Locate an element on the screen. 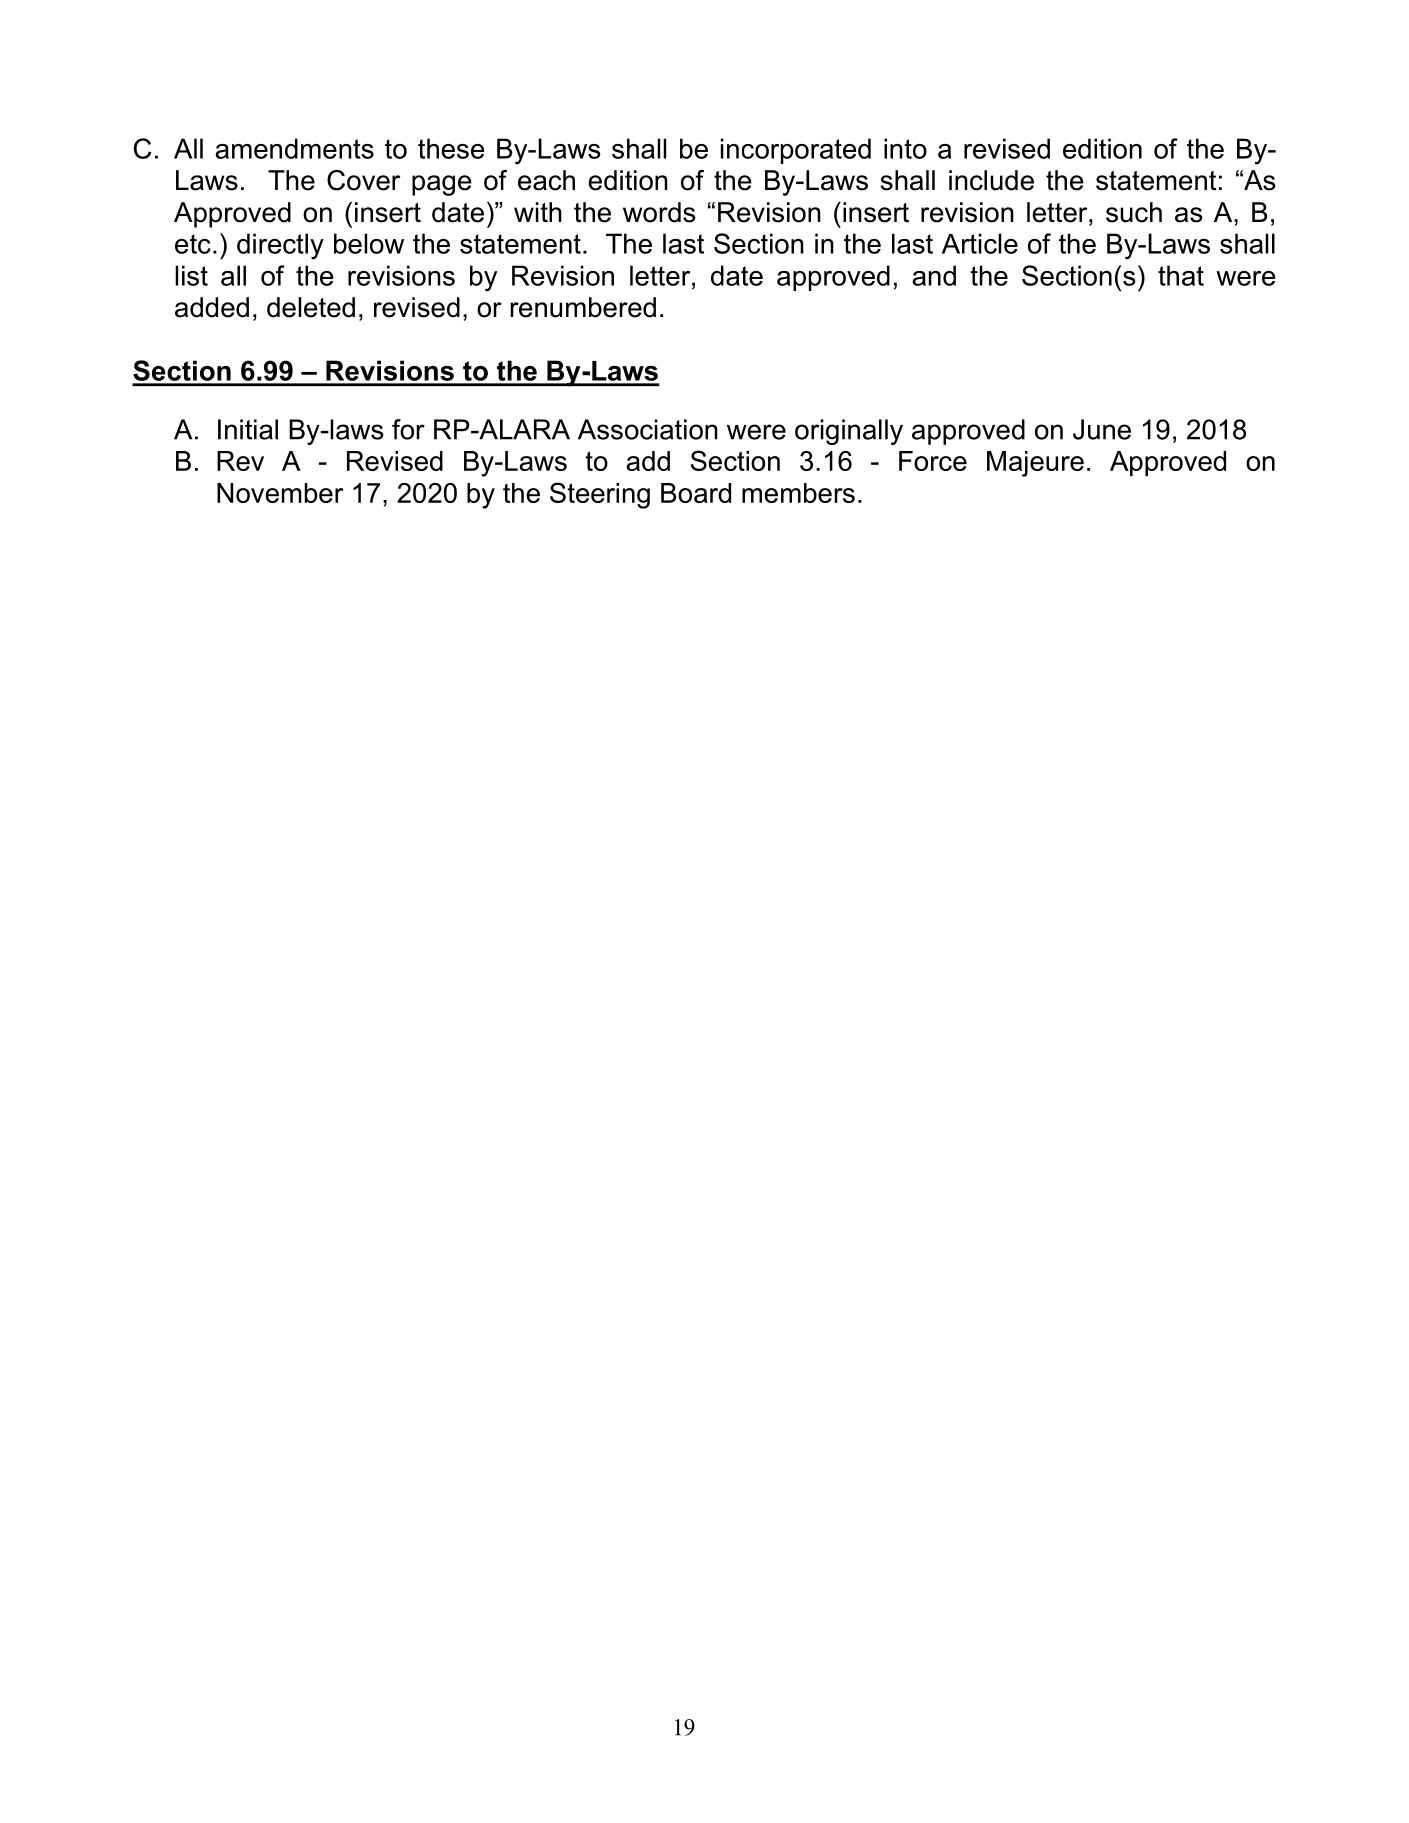  deleted is located at coordinates (311, 307).
